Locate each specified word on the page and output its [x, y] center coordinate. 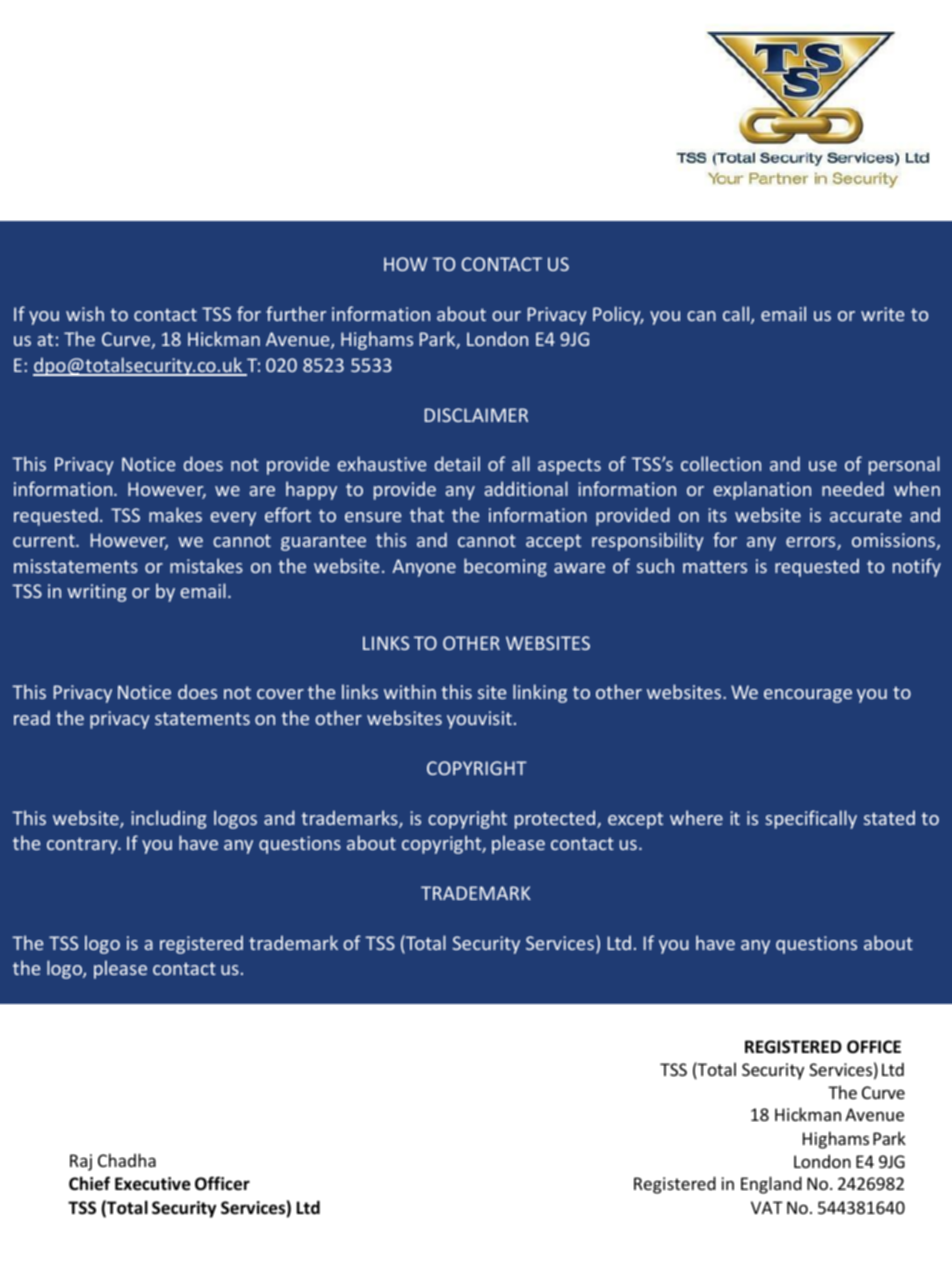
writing [96, 593]
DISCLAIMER [476, 415]
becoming [505, 567]
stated [889, 817]
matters [715, 566]
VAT [767, 1207]
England [771, 1185]
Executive [153, 1184]
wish [85, 313]
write [882, 314]
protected [556, 819]
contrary [83, 845]
